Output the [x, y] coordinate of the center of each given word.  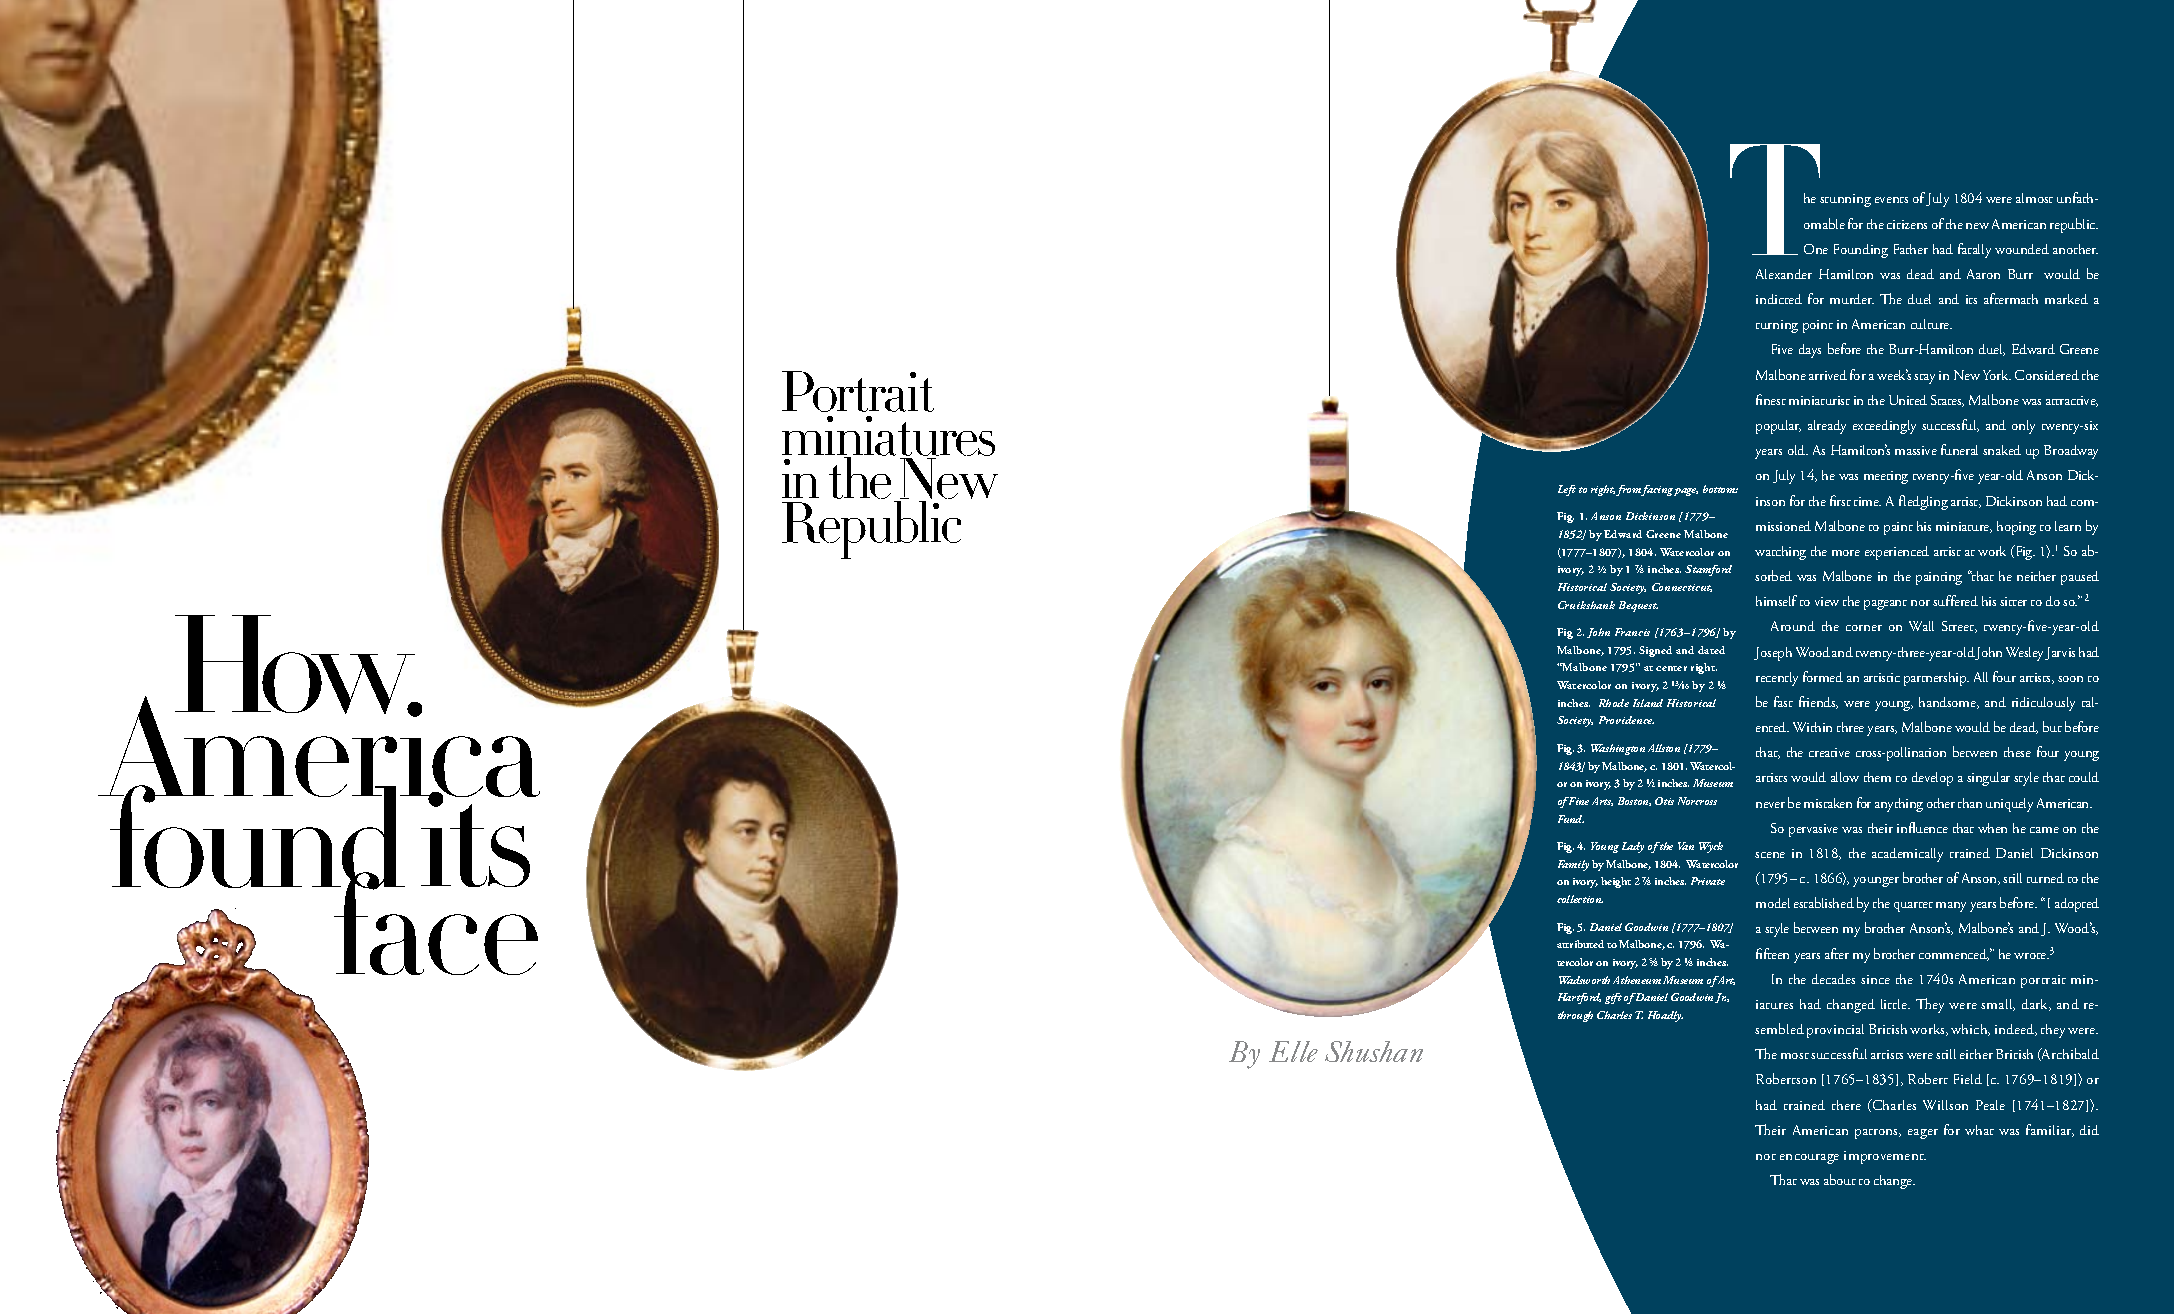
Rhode [1614, 703]
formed [1823, 676]
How [296, 665]
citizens [1907, 224]
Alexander [1784, 274]
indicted [1779, 299]
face [435, 922]
